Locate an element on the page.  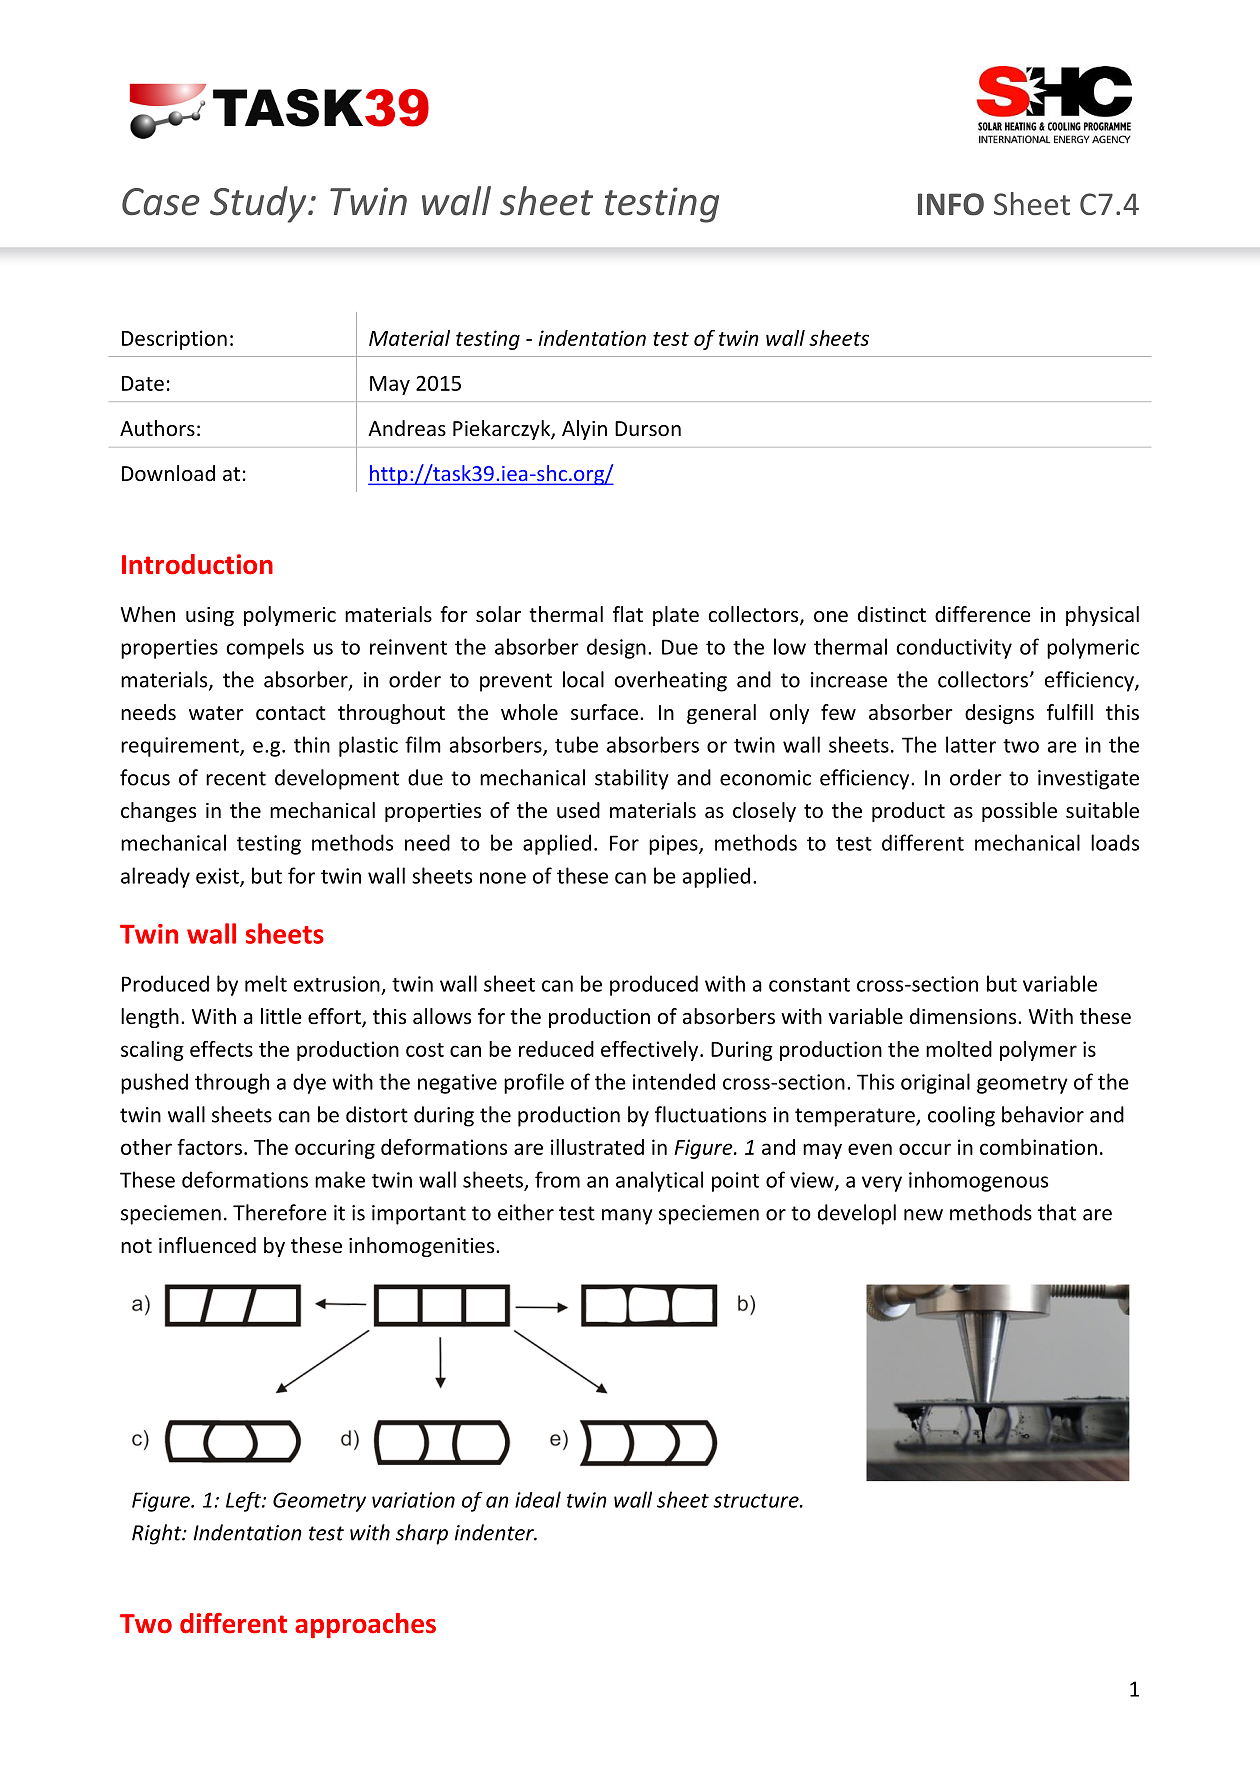
new is located at coordinates (923, 1215).
